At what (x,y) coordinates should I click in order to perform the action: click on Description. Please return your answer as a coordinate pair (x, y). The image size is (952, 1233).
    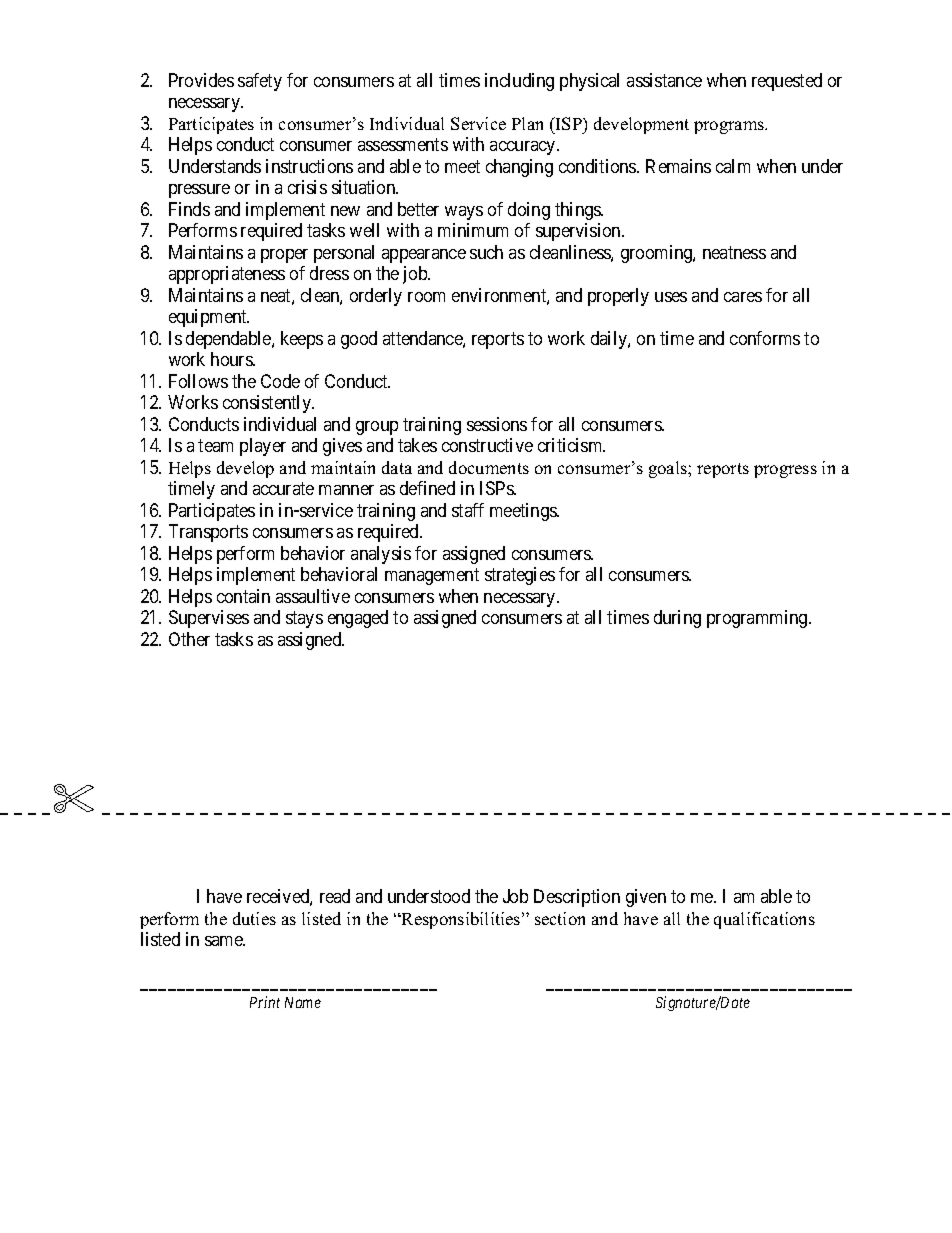
    Looking at the image, I should click on (577, 898).
